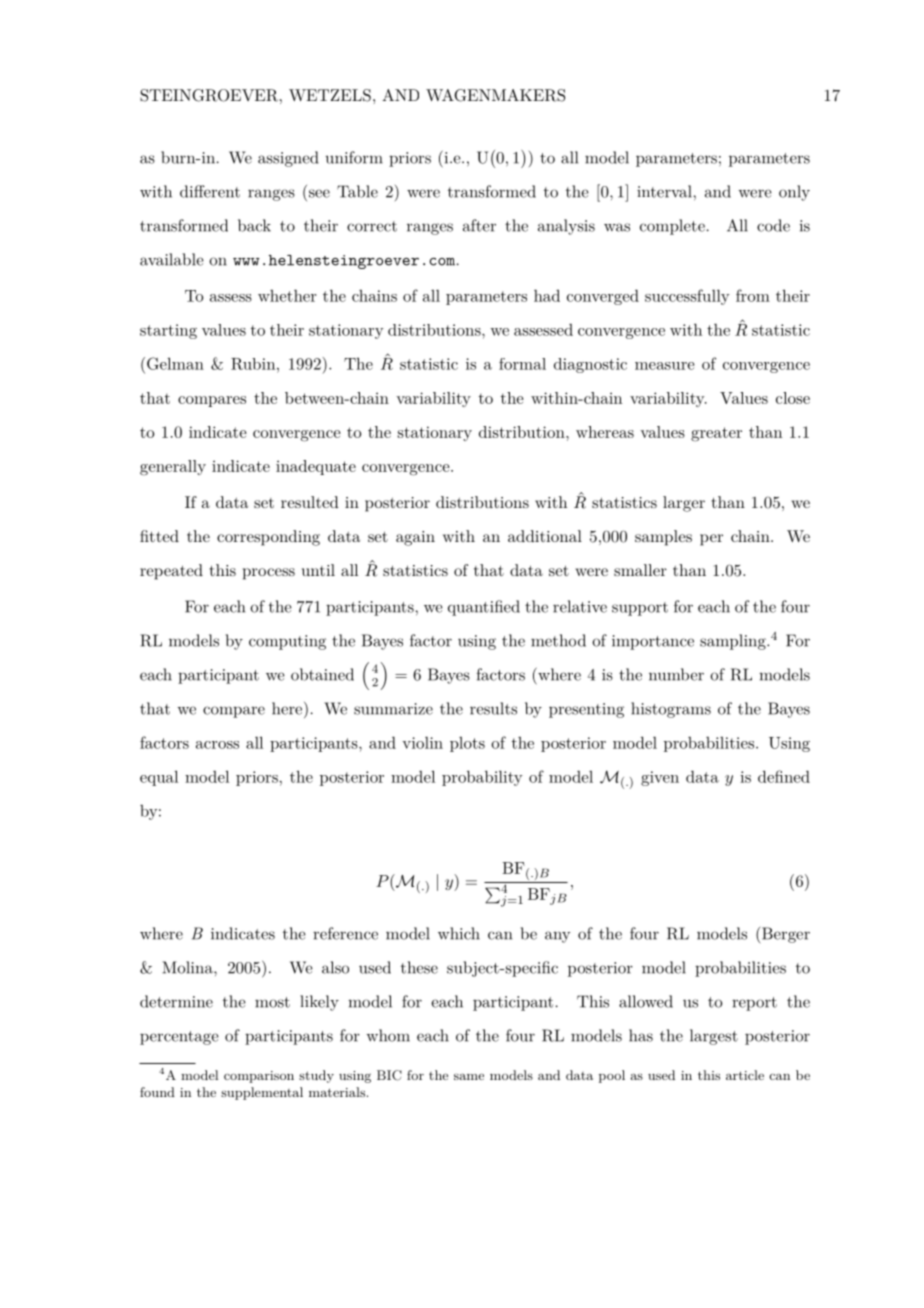 The height and width of the screenshot is (1308, 924). What do you see at coordinates (671, 710) in the screenshot?
I see `histograms` at bounding box center [671, 710].
